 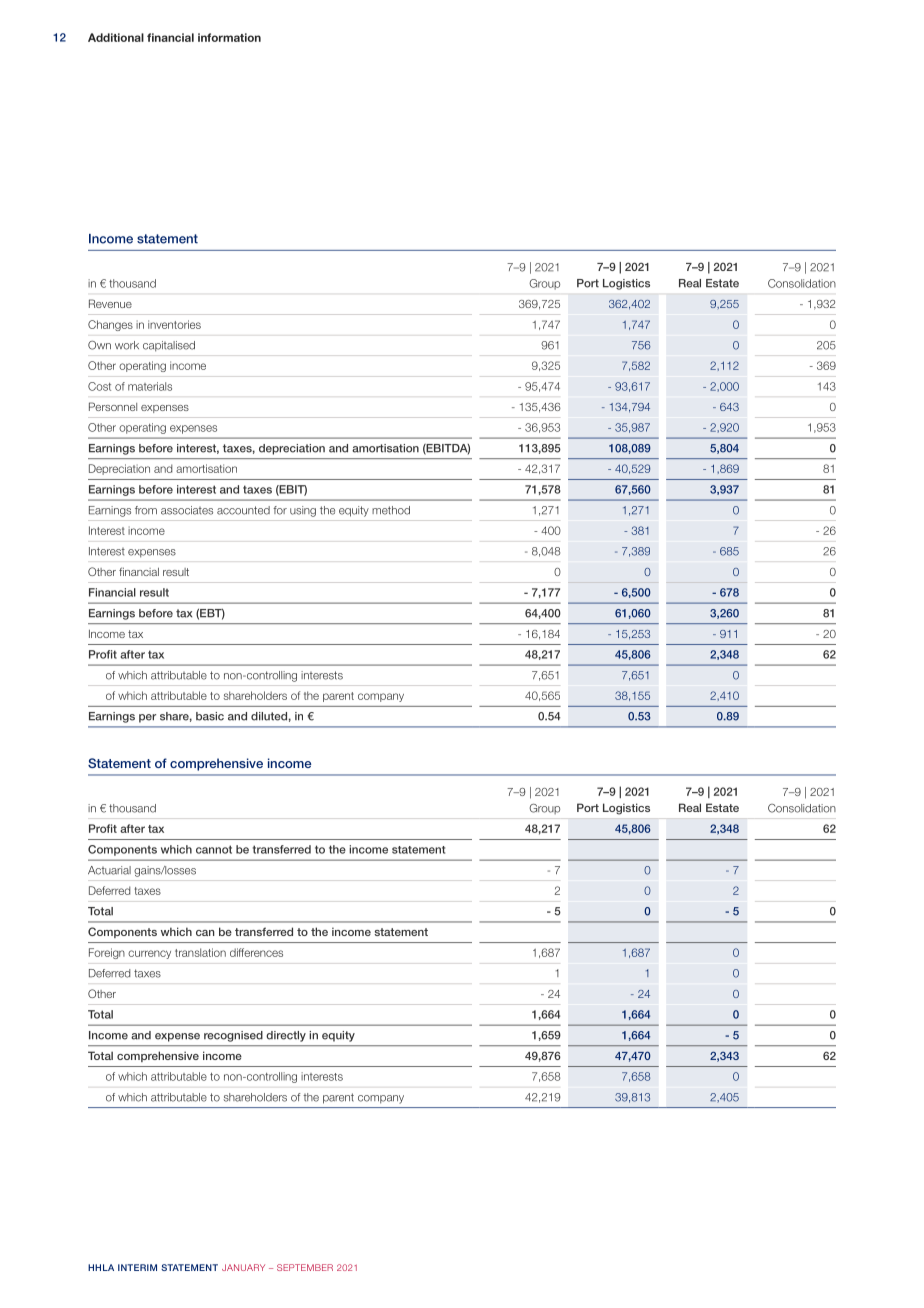 What do you see at coordinates (256, 952) in the document?
I see `differences` at bounding box center [256, 952].
